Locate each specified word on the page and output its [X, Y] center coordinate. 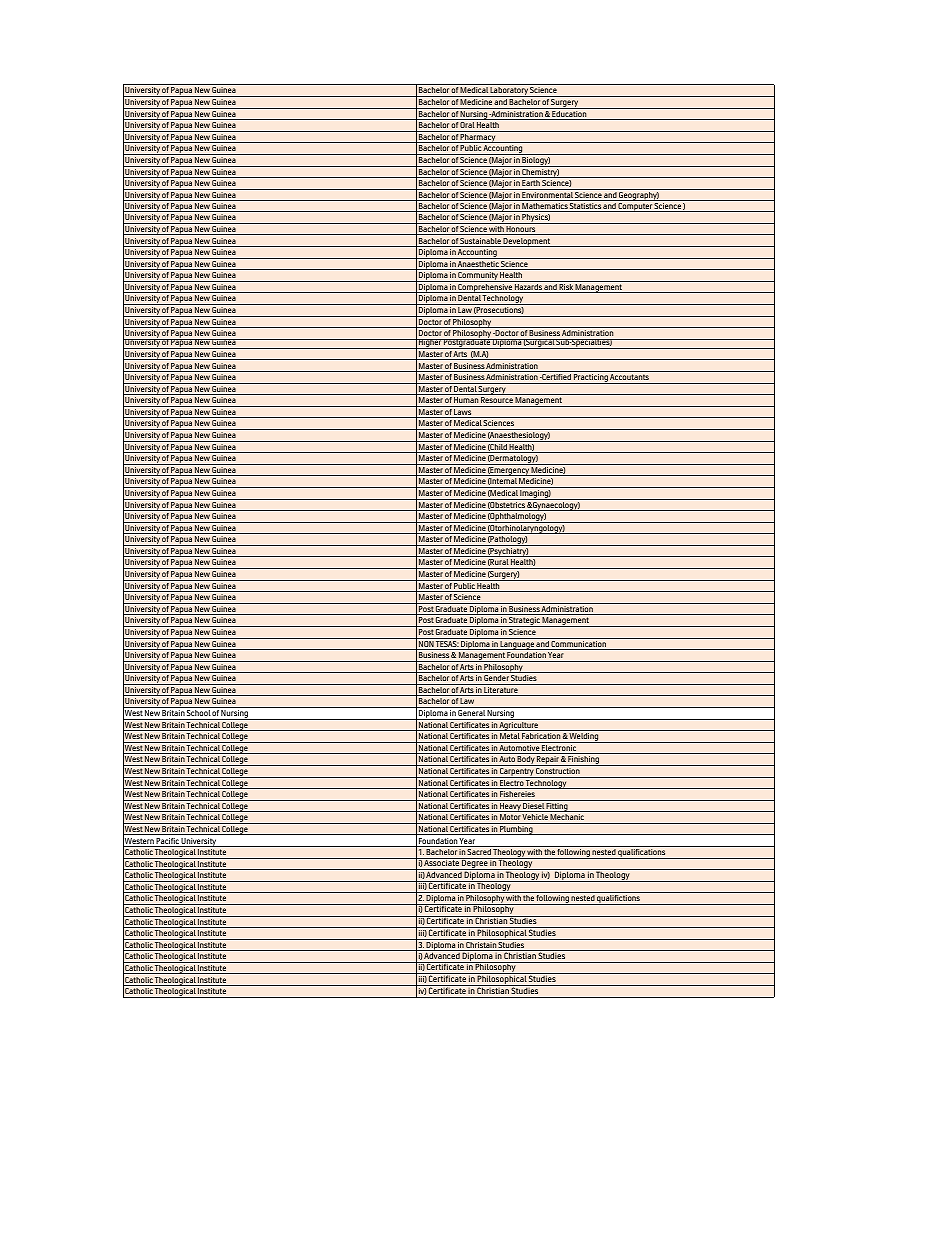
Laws [463, 413]
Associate [442, 862]
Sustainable [481, 242]
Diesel [534, 807]
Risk [566, 288]
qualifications [642, 854]
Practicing [591, 379]
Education [569, 115]
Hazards [528, 288]
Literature [501, 691]
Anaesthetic [478, 265]
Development [527, 242]
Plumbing [516, 830]
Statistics [585, 207]
